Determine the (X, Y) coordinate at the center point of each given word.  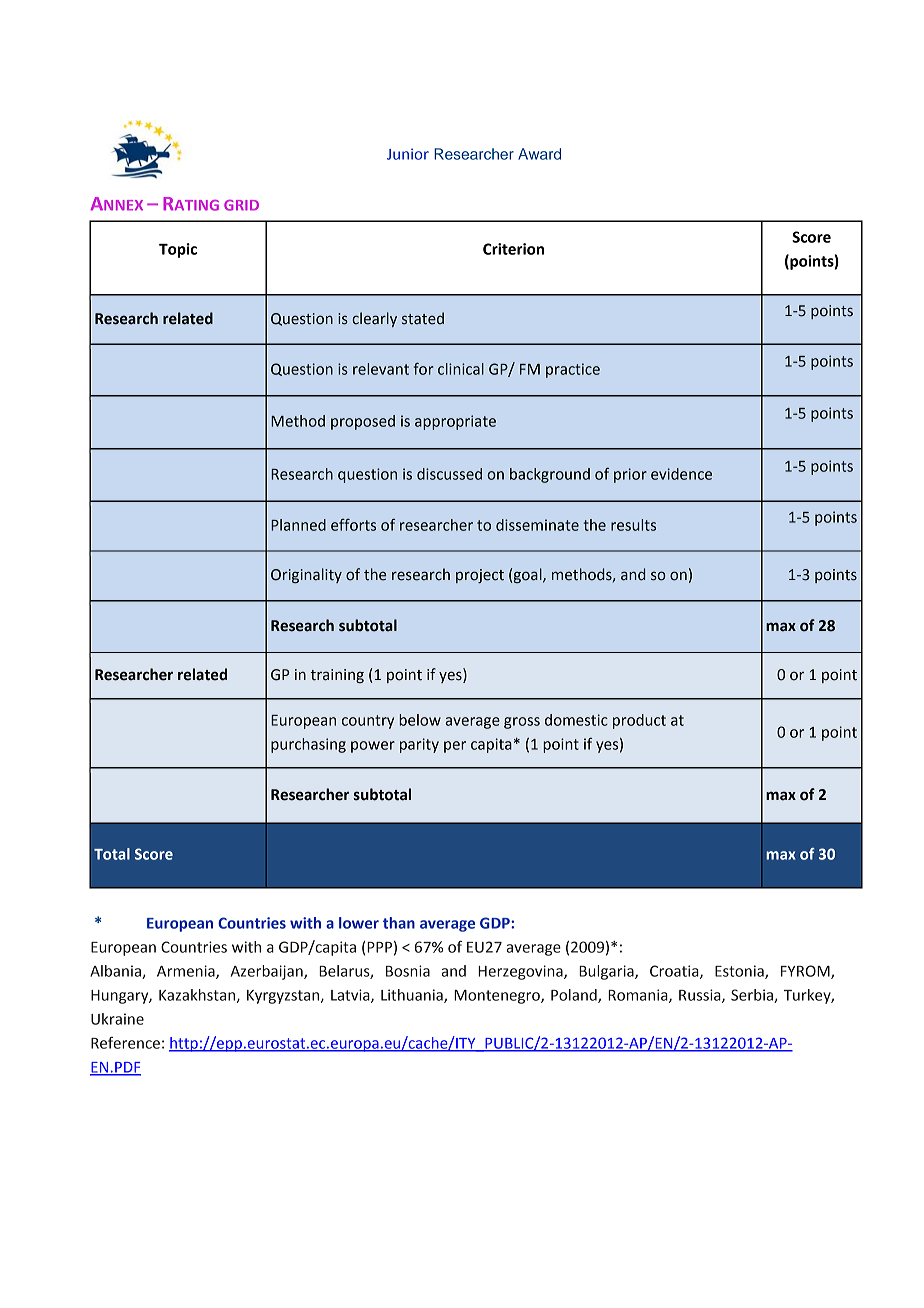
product (639, 721)
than (399, 923)
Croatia (675, 972)
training (337, 676)
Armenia (187, 972)
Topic (178, 250)
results (633, 525)
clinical (461, 369)
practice (573, 370)
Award (539, 154)
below (420, 720)
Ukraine (117, 1019)
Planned (298, 525)
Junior (408, 154)
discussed (449, 474)
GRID (241, 205)
